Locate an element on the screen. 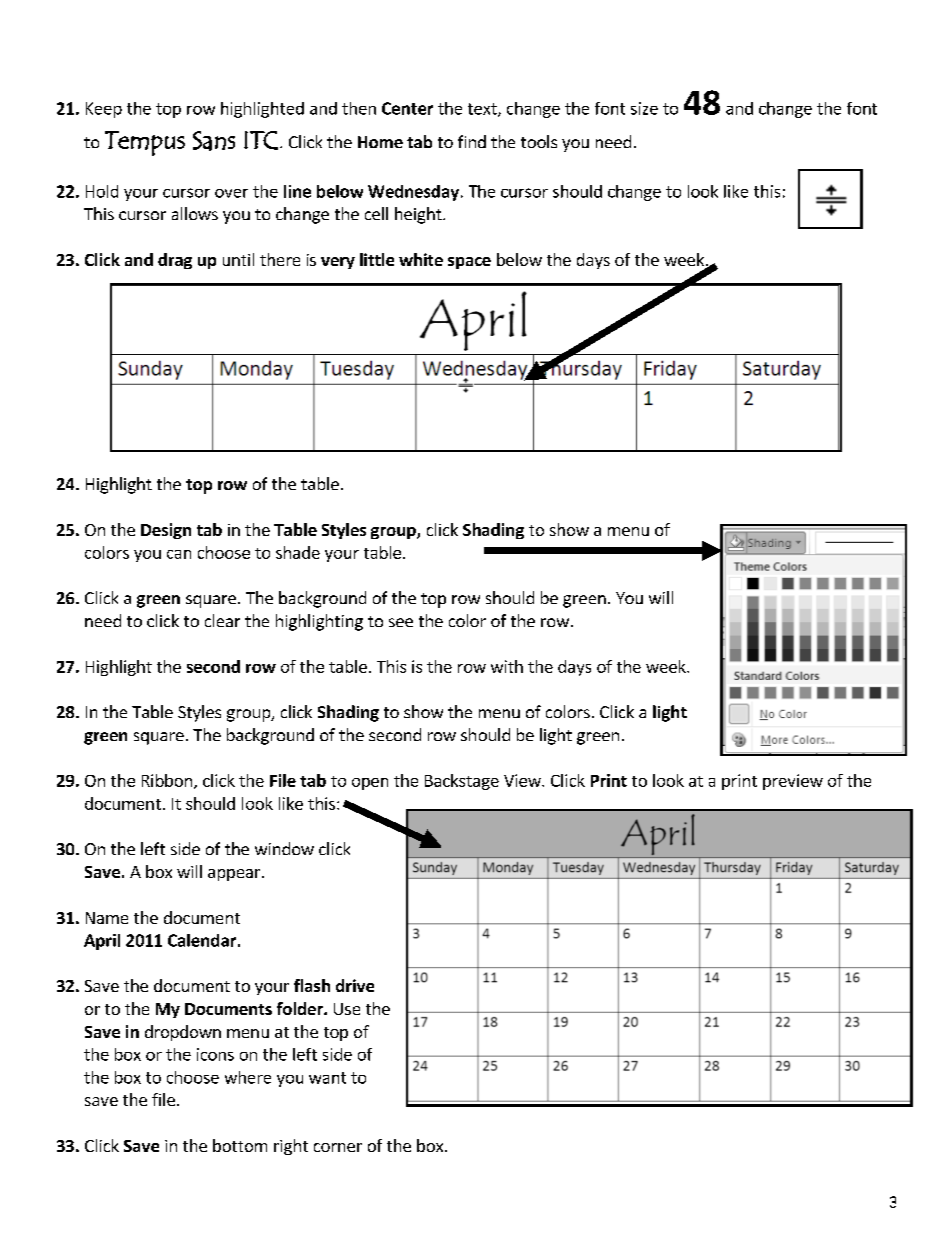  appear is located at coordinates (235, 875).
